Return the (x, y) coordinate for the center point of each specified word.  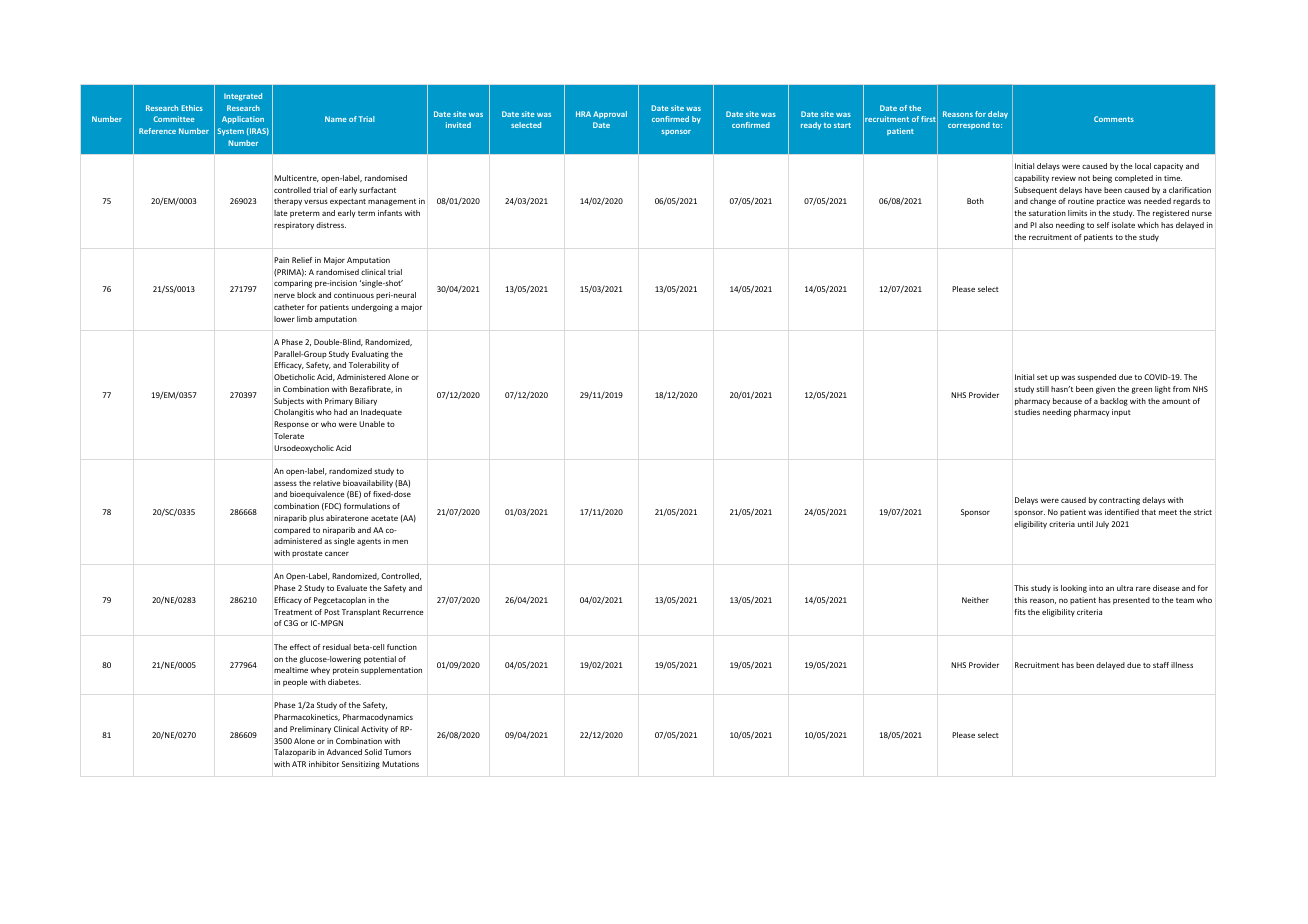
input (1121, 413)
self (1103, 225)
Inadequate (381, 413)
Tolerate (289, 436)
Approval (610, 115)
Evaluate (352, 588)
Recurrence (403, 612)
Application (243, 120)
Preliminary (310, 730)
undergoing (372, 308)
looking (1074, 589)
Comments (1114, 119)
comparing (293, 284)
